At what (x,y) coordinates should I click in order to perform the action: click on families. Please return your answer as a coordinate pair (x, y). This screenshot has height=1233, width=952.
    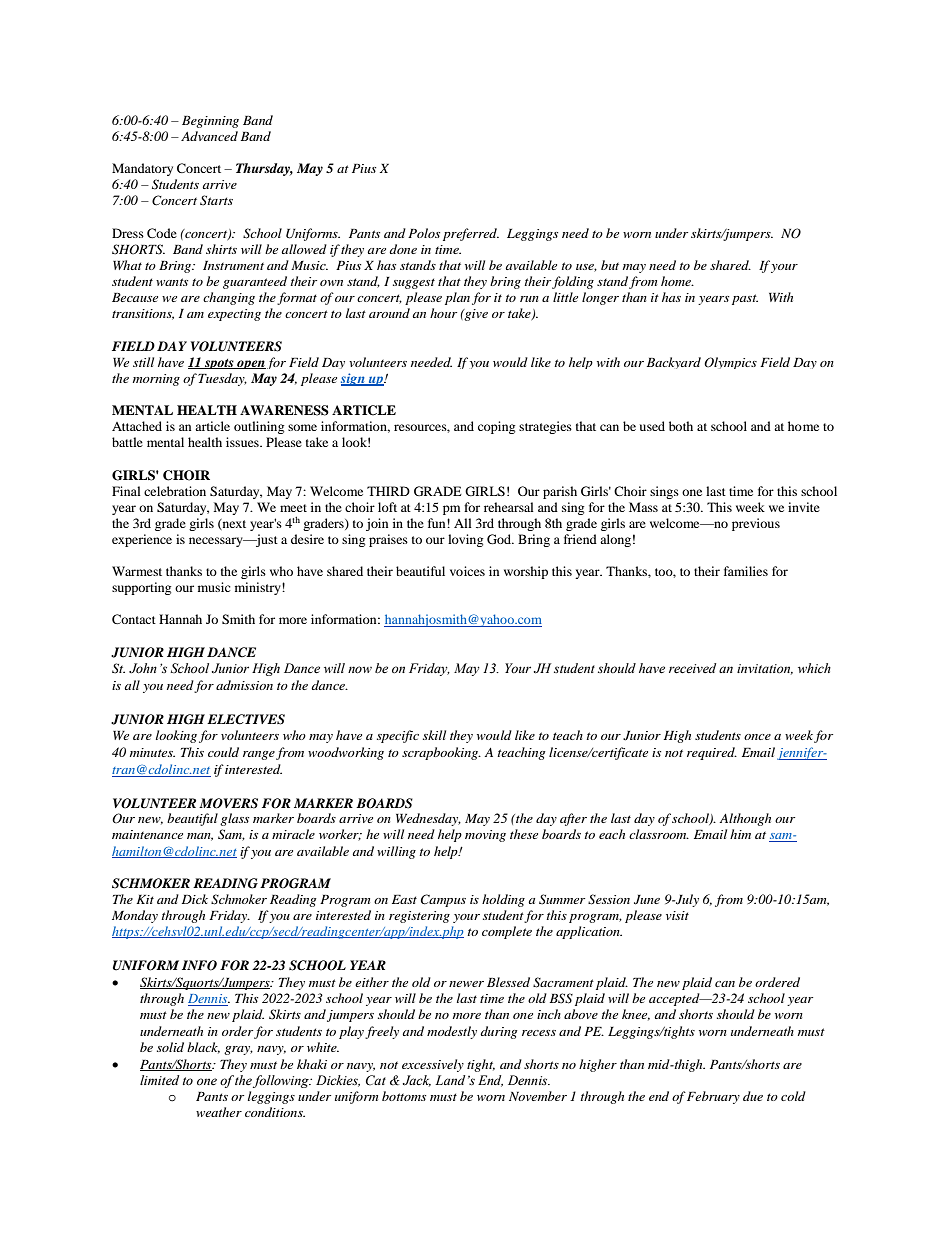
    Looking at the image, I should click on (746, 571).
